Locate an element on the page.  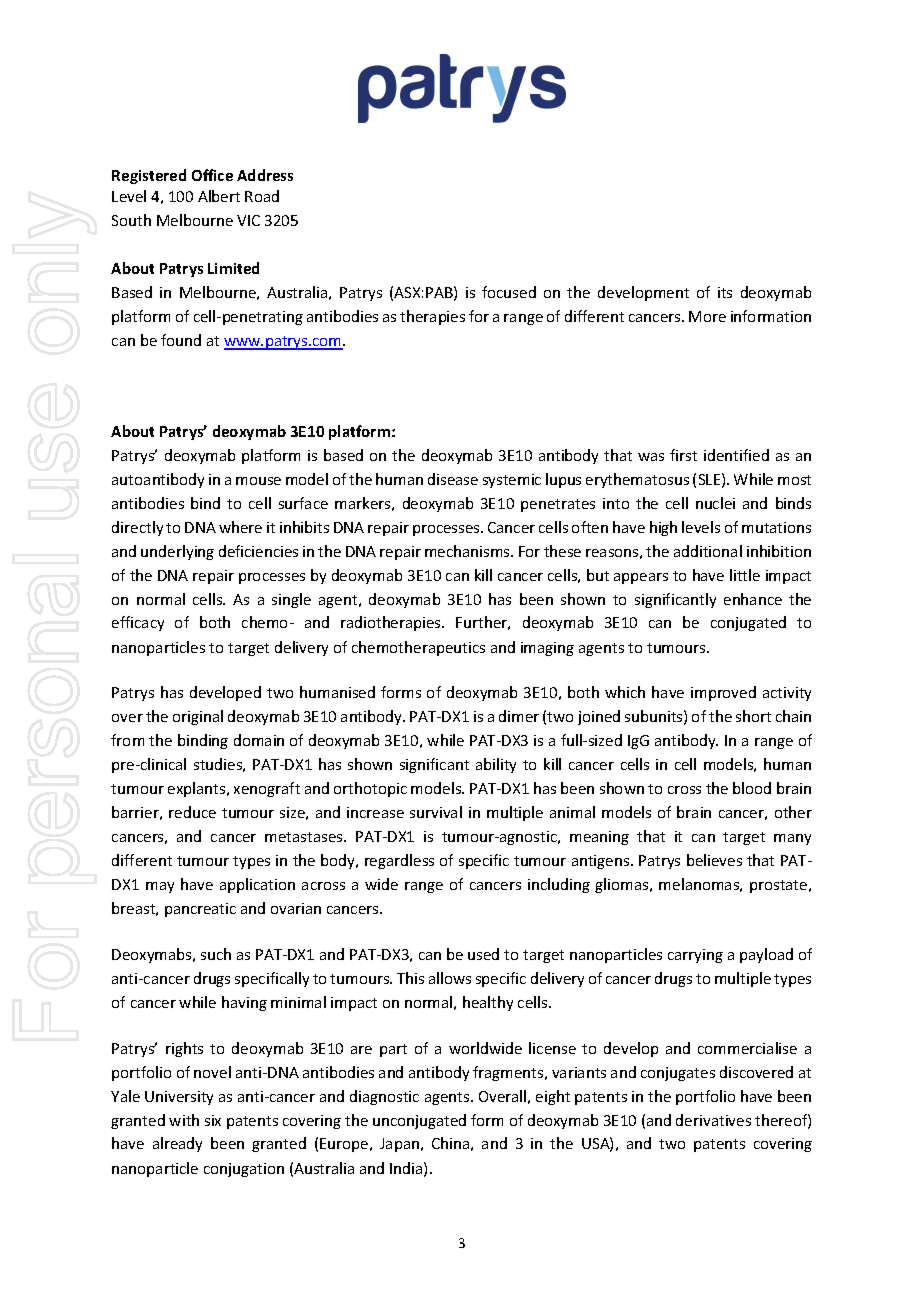
dimer is located at coordinates (519, 716).
